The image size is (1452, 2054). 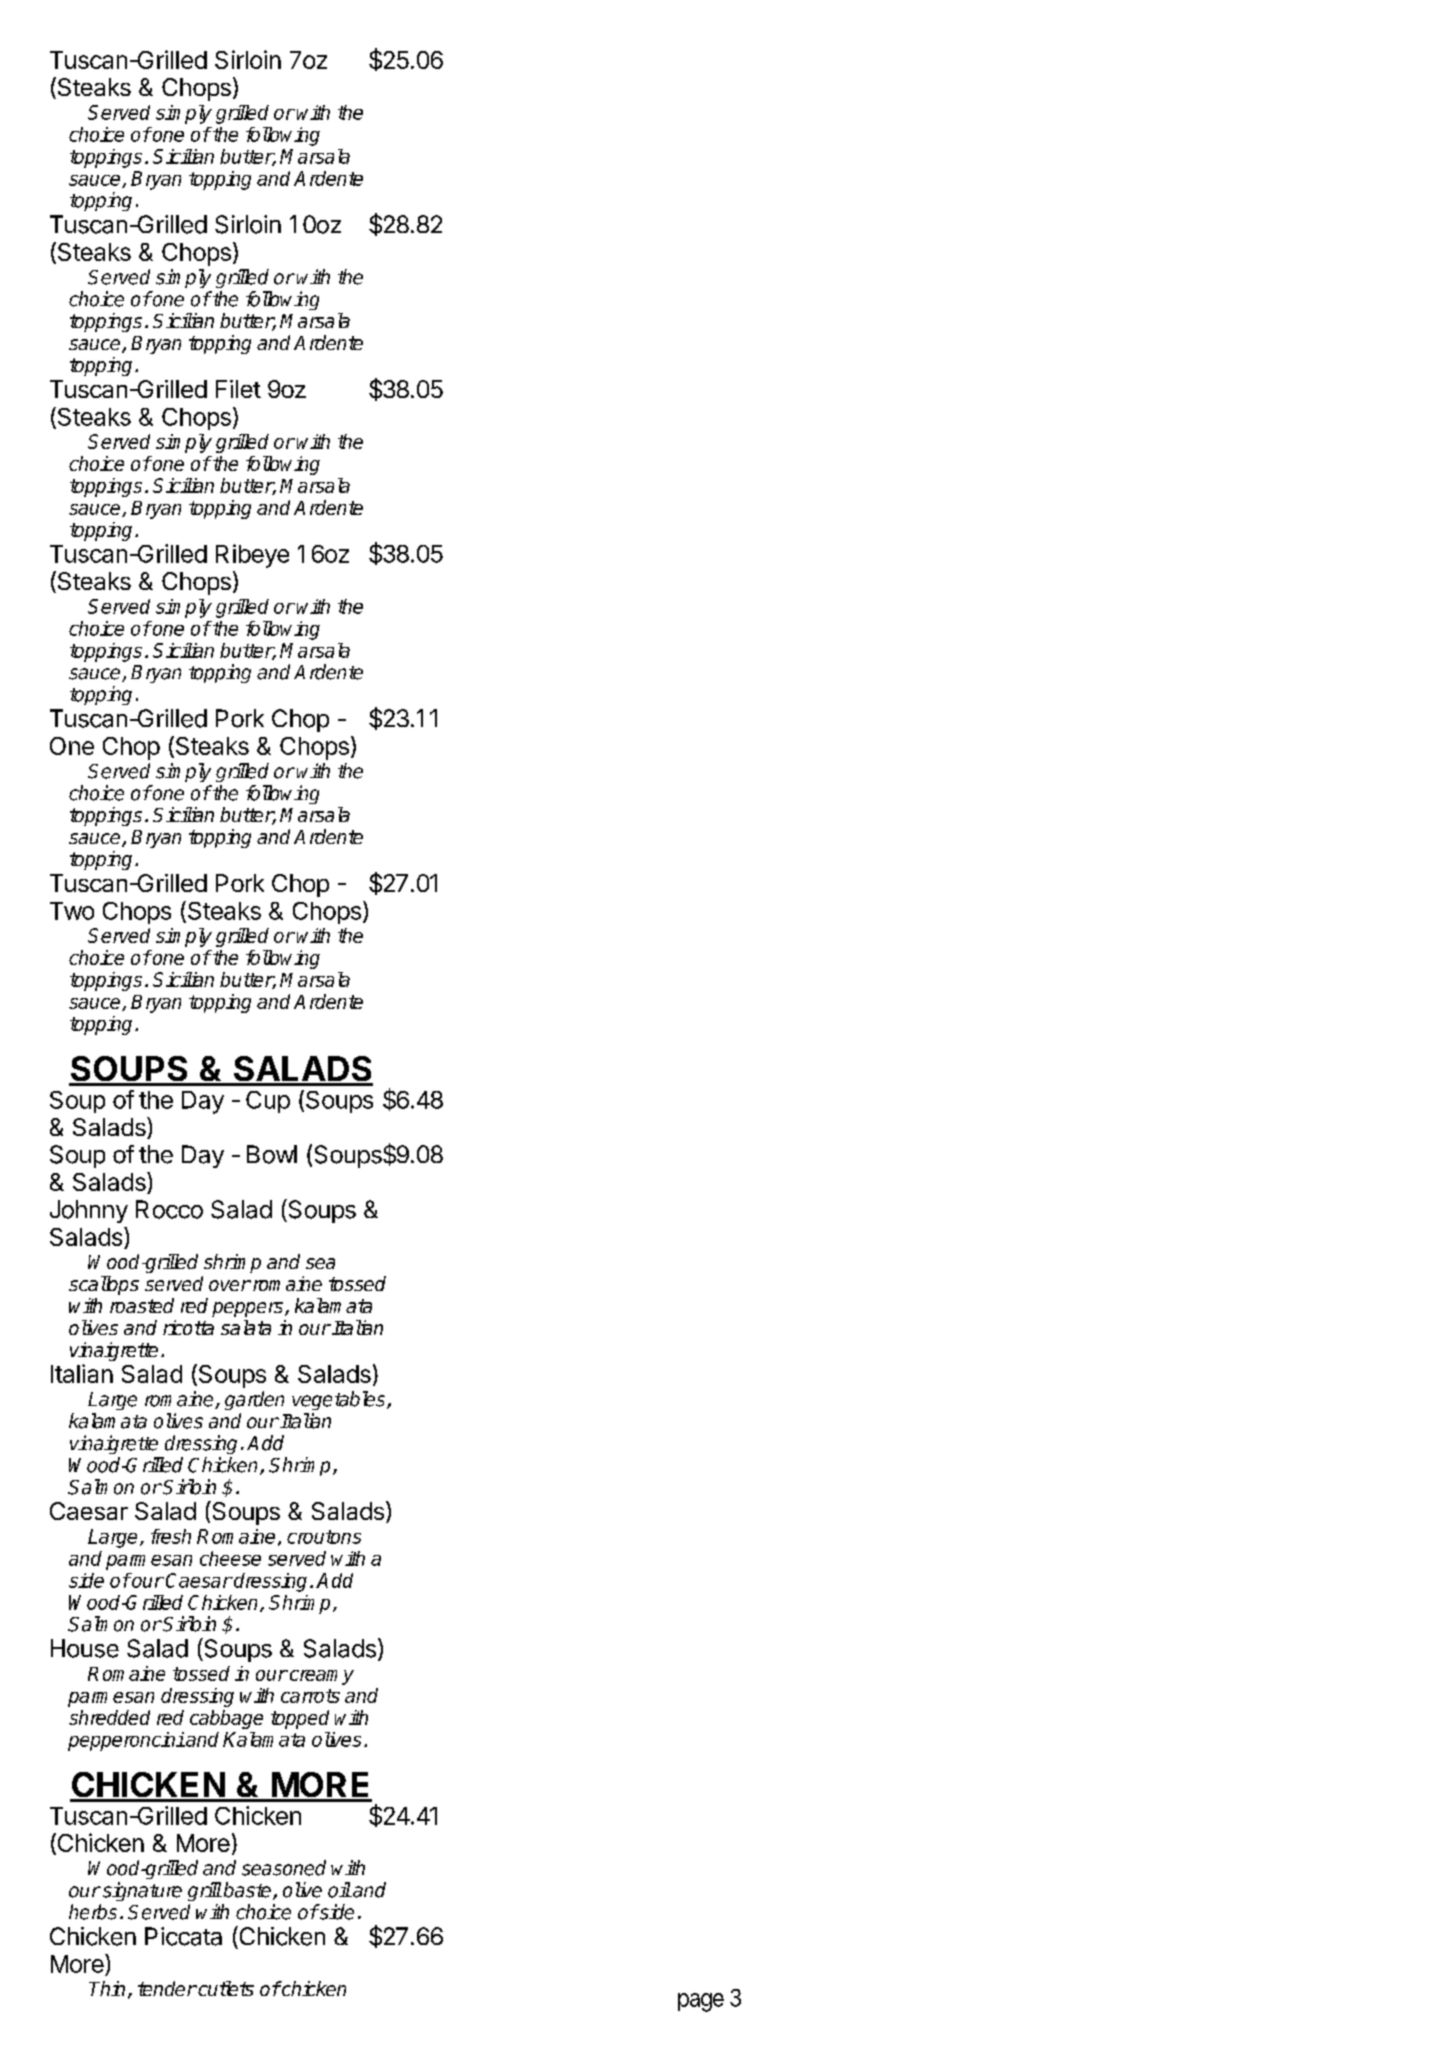 What do you see at coordinates (167, 1988) in the screenshot?
I see `tender` at bounding box center [167, 1988].
